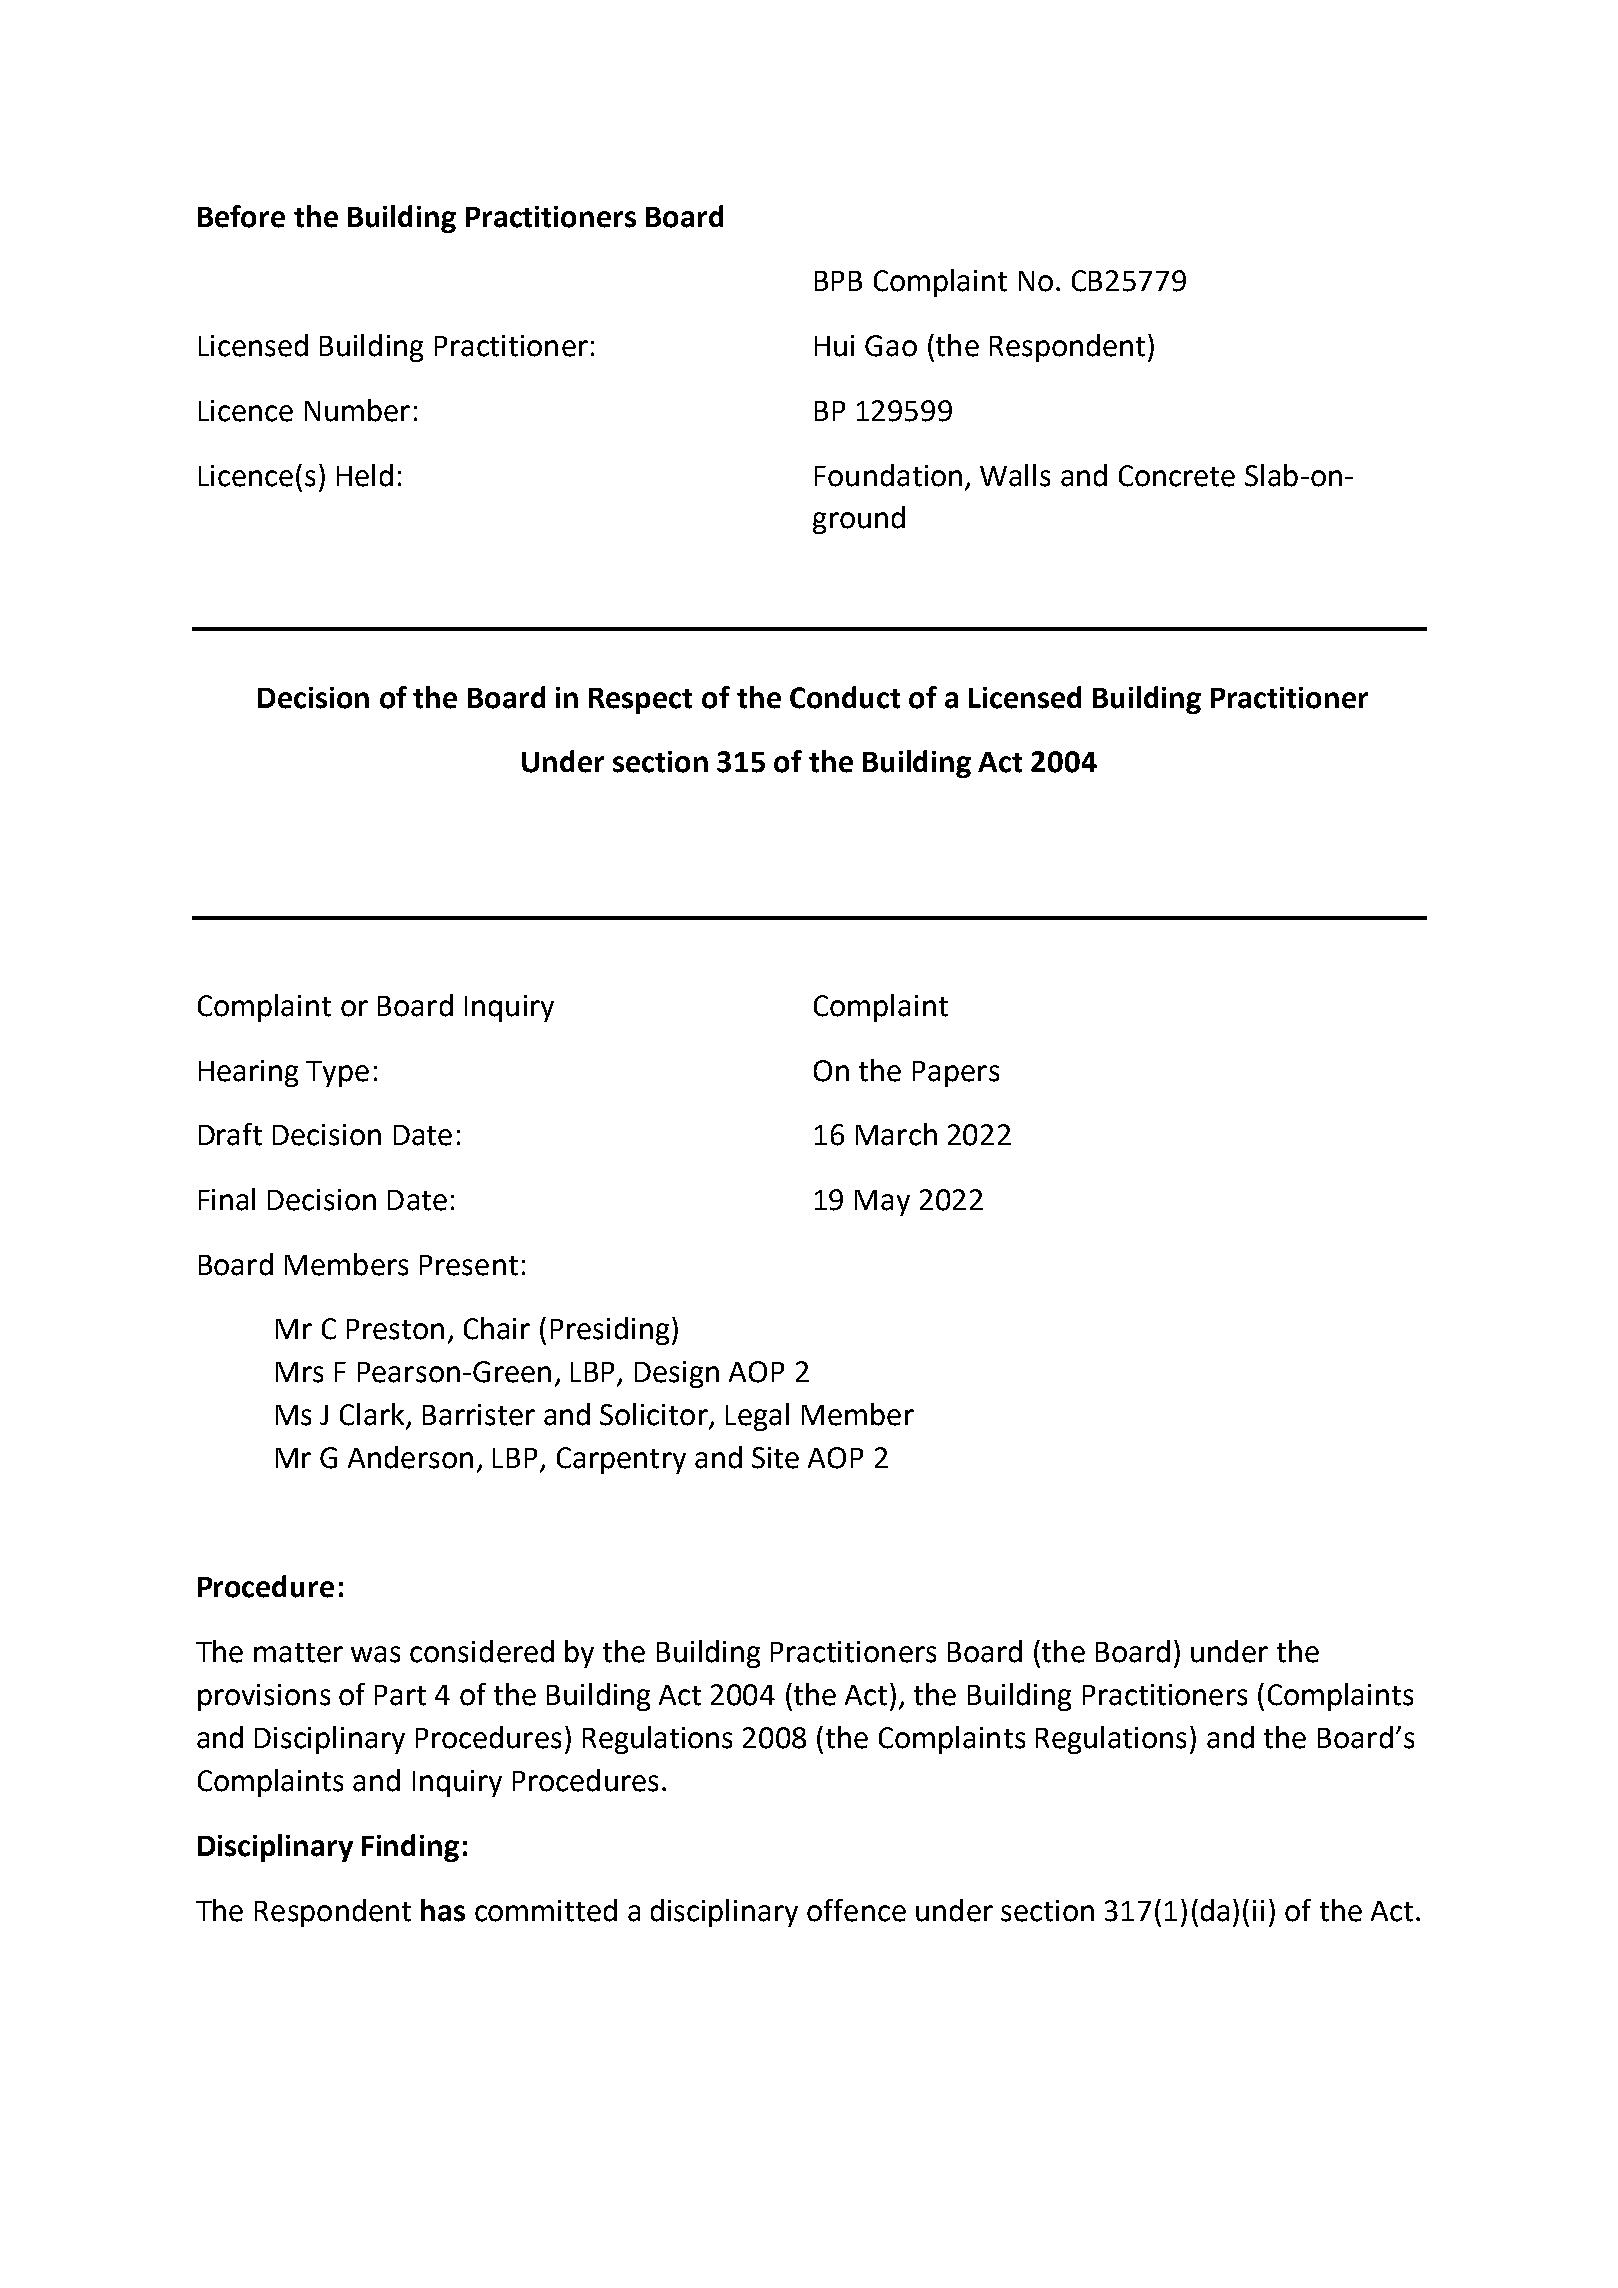 This screenshot has width=1618, height=2288. What do you see at coordinates (956, 1074) in the screenshot?
I see `Papers` at bounding box center [956, 1074].
